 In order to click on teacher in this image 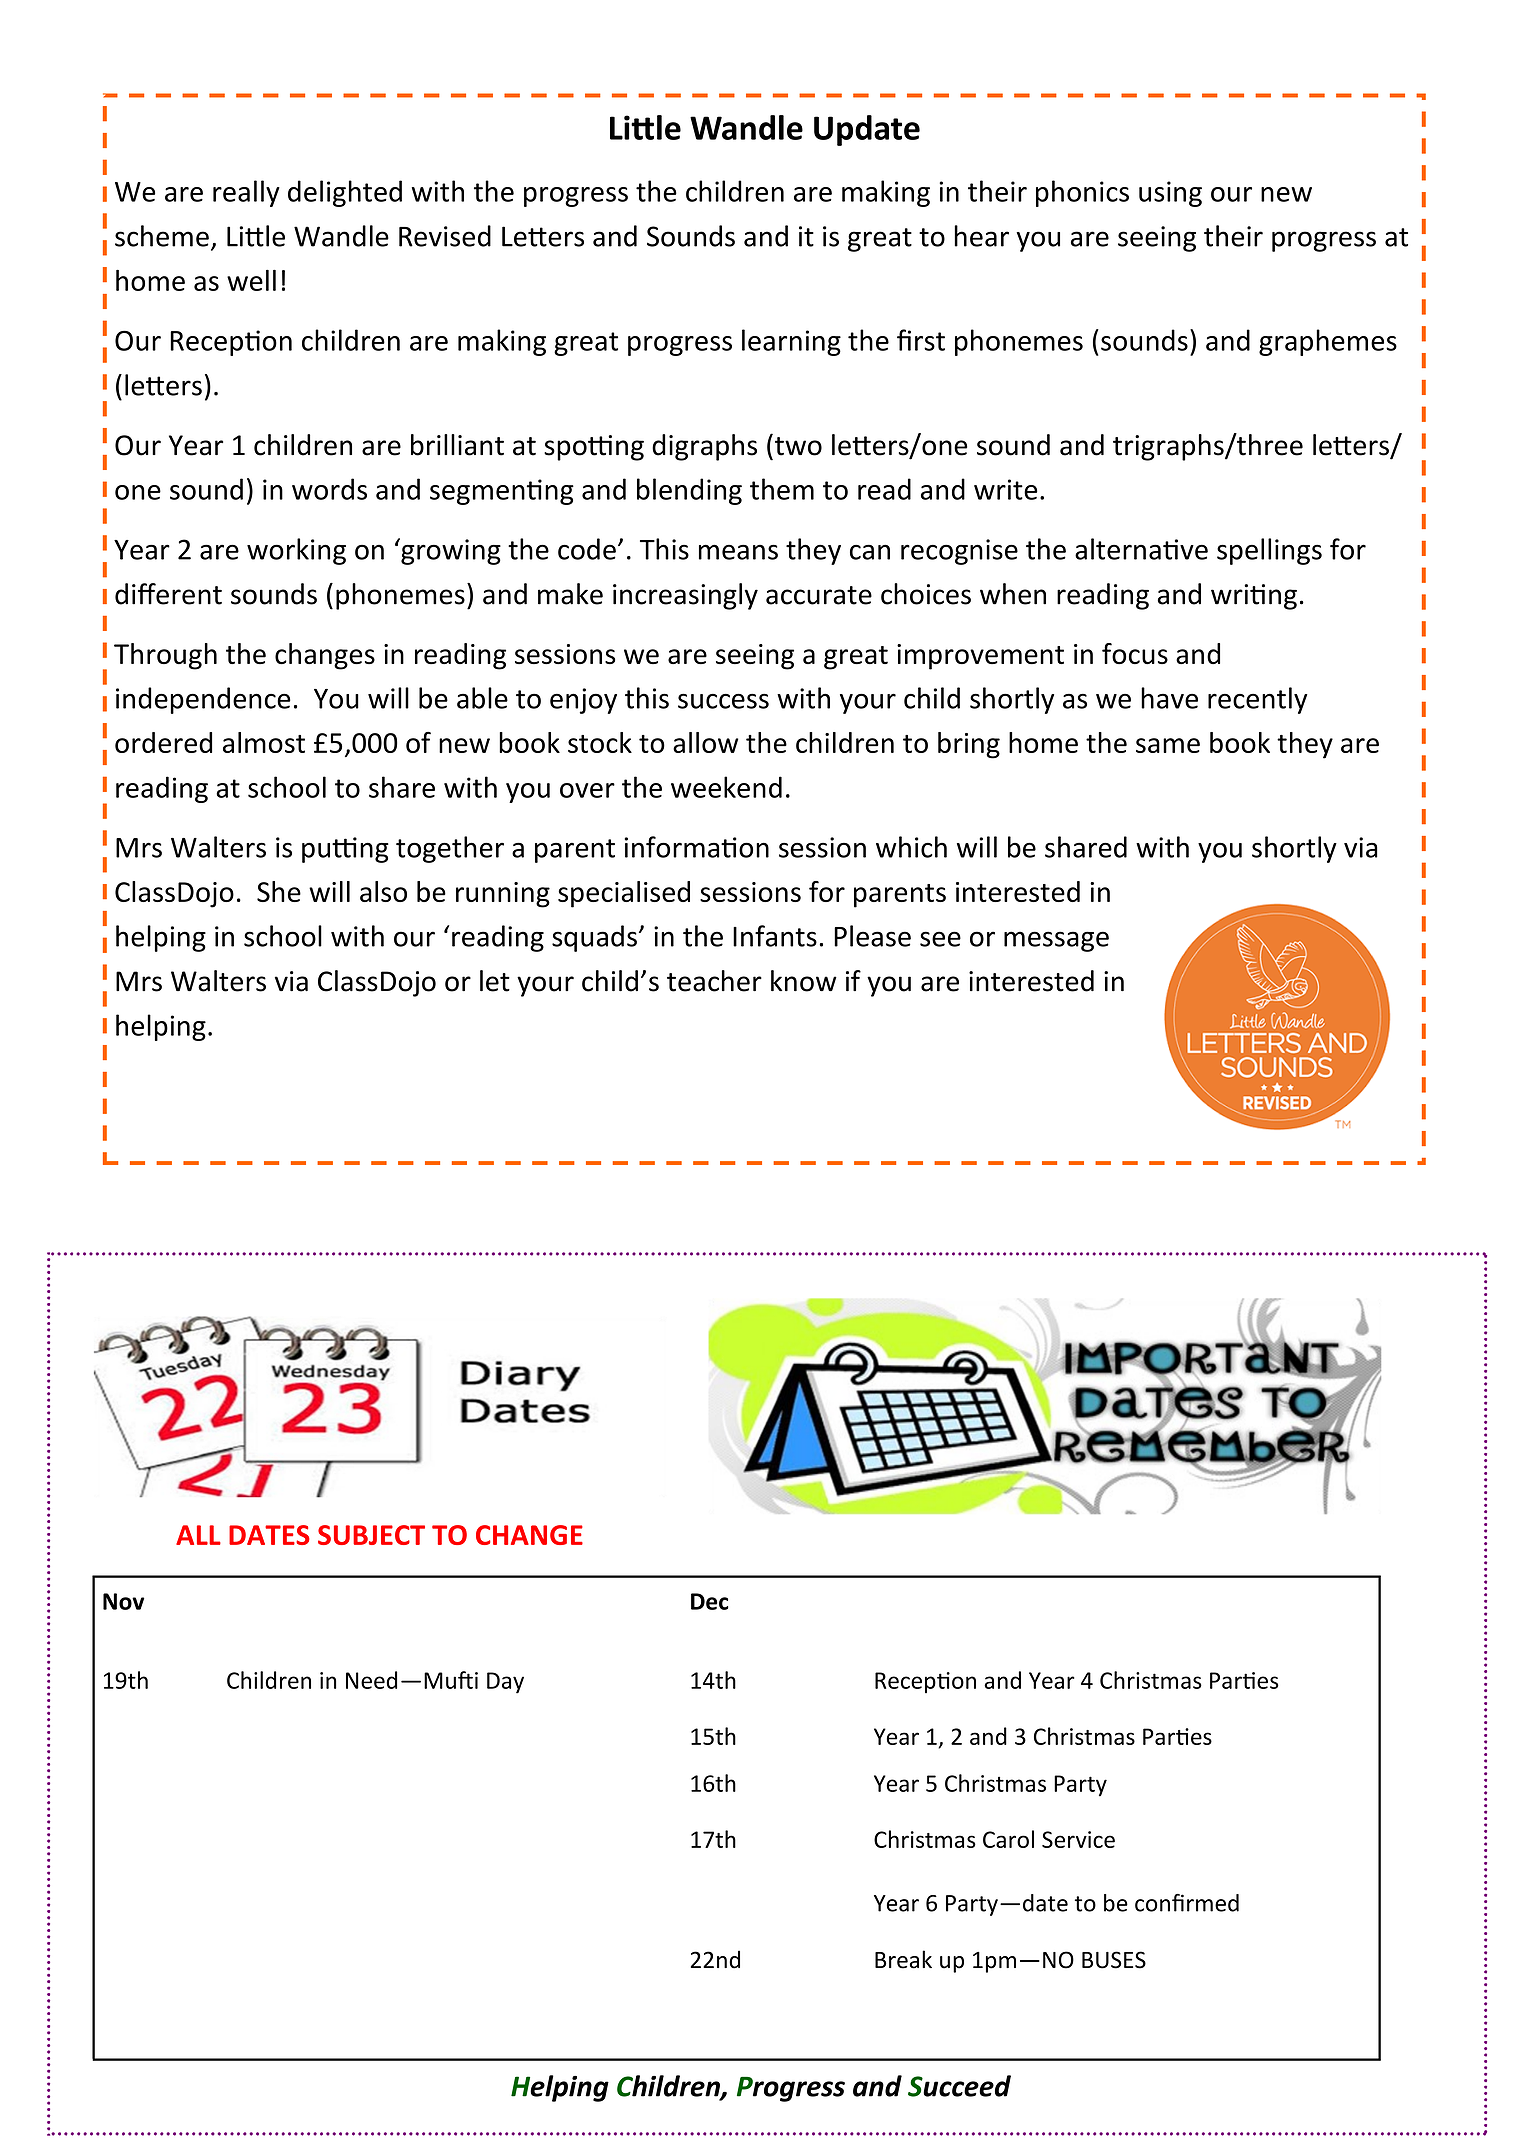, I will do `click(714, 981)`.
